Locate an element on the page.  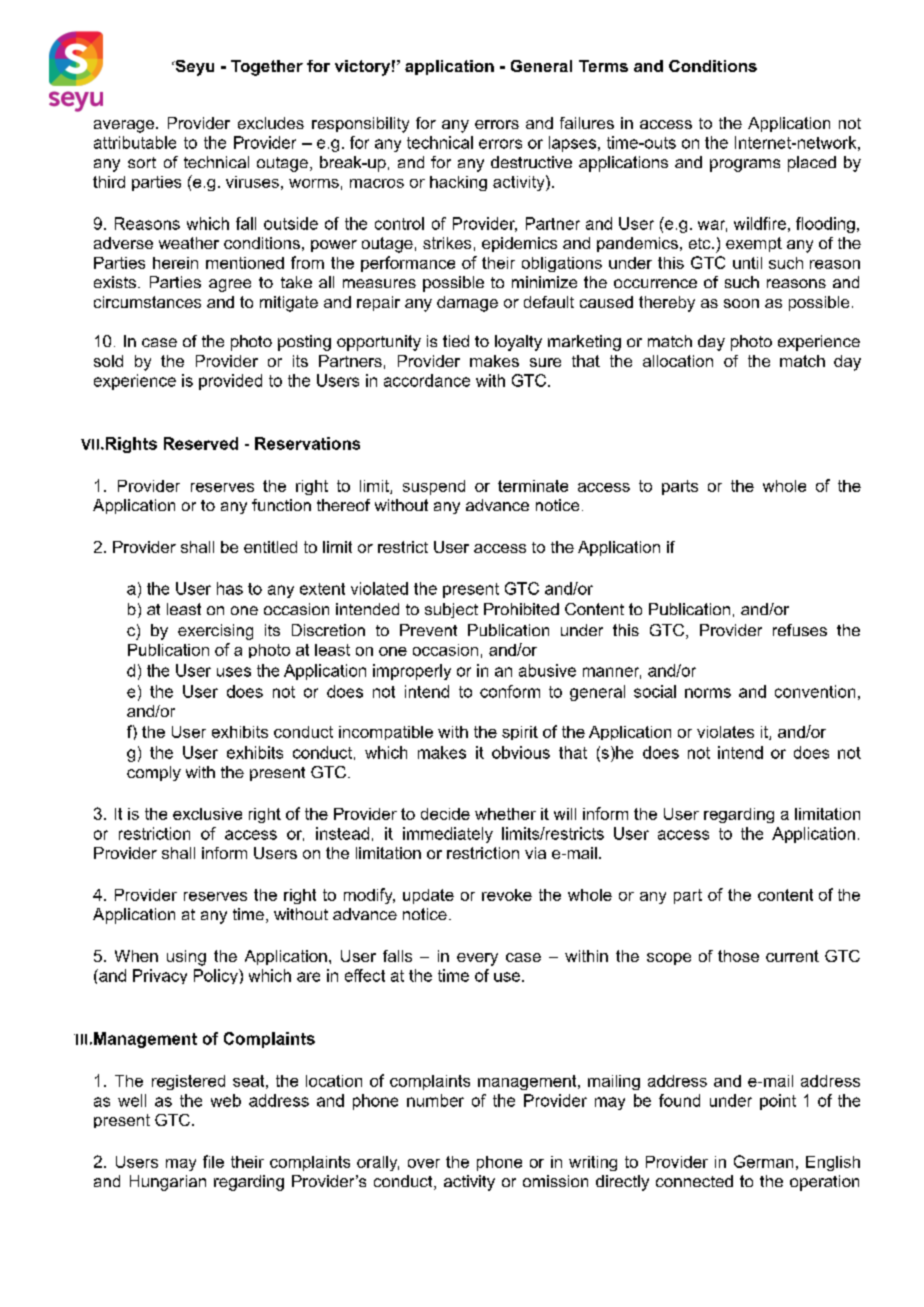
programs is located at coordinates (745, 165).
